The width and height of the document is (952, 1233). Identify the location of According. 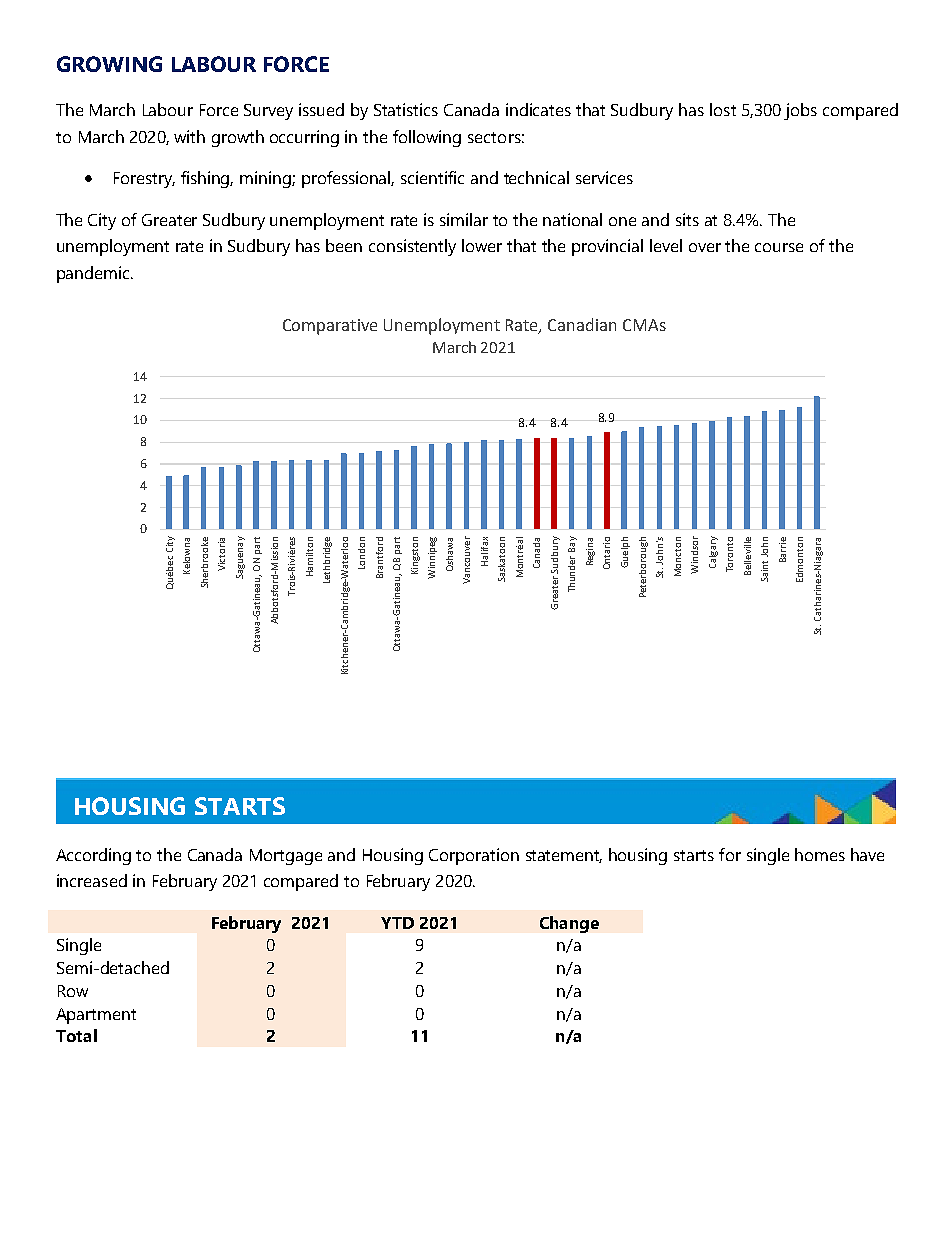
(93, 856).
